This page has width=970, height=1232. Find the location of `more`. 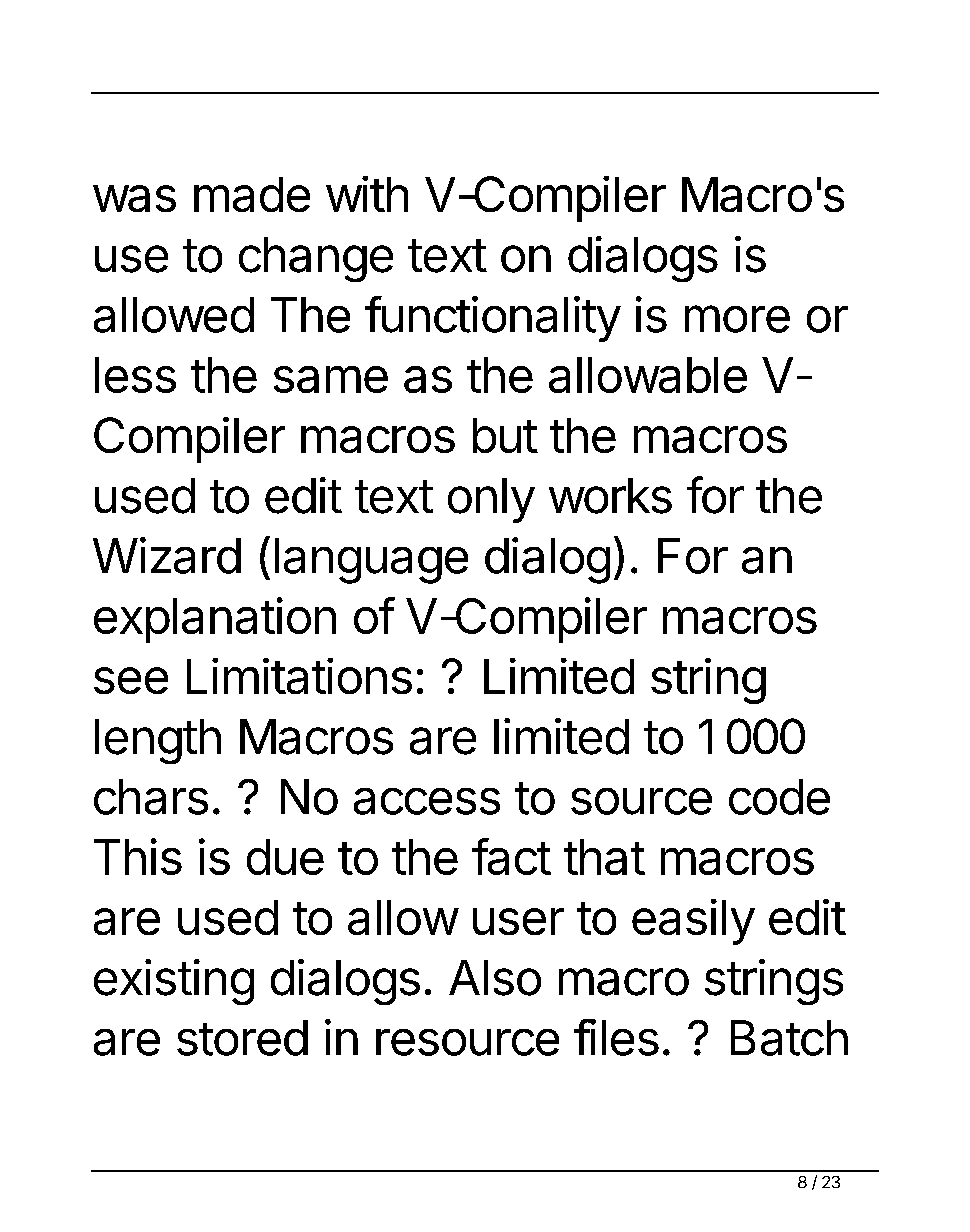

more is located at coordinates (737, 319).
